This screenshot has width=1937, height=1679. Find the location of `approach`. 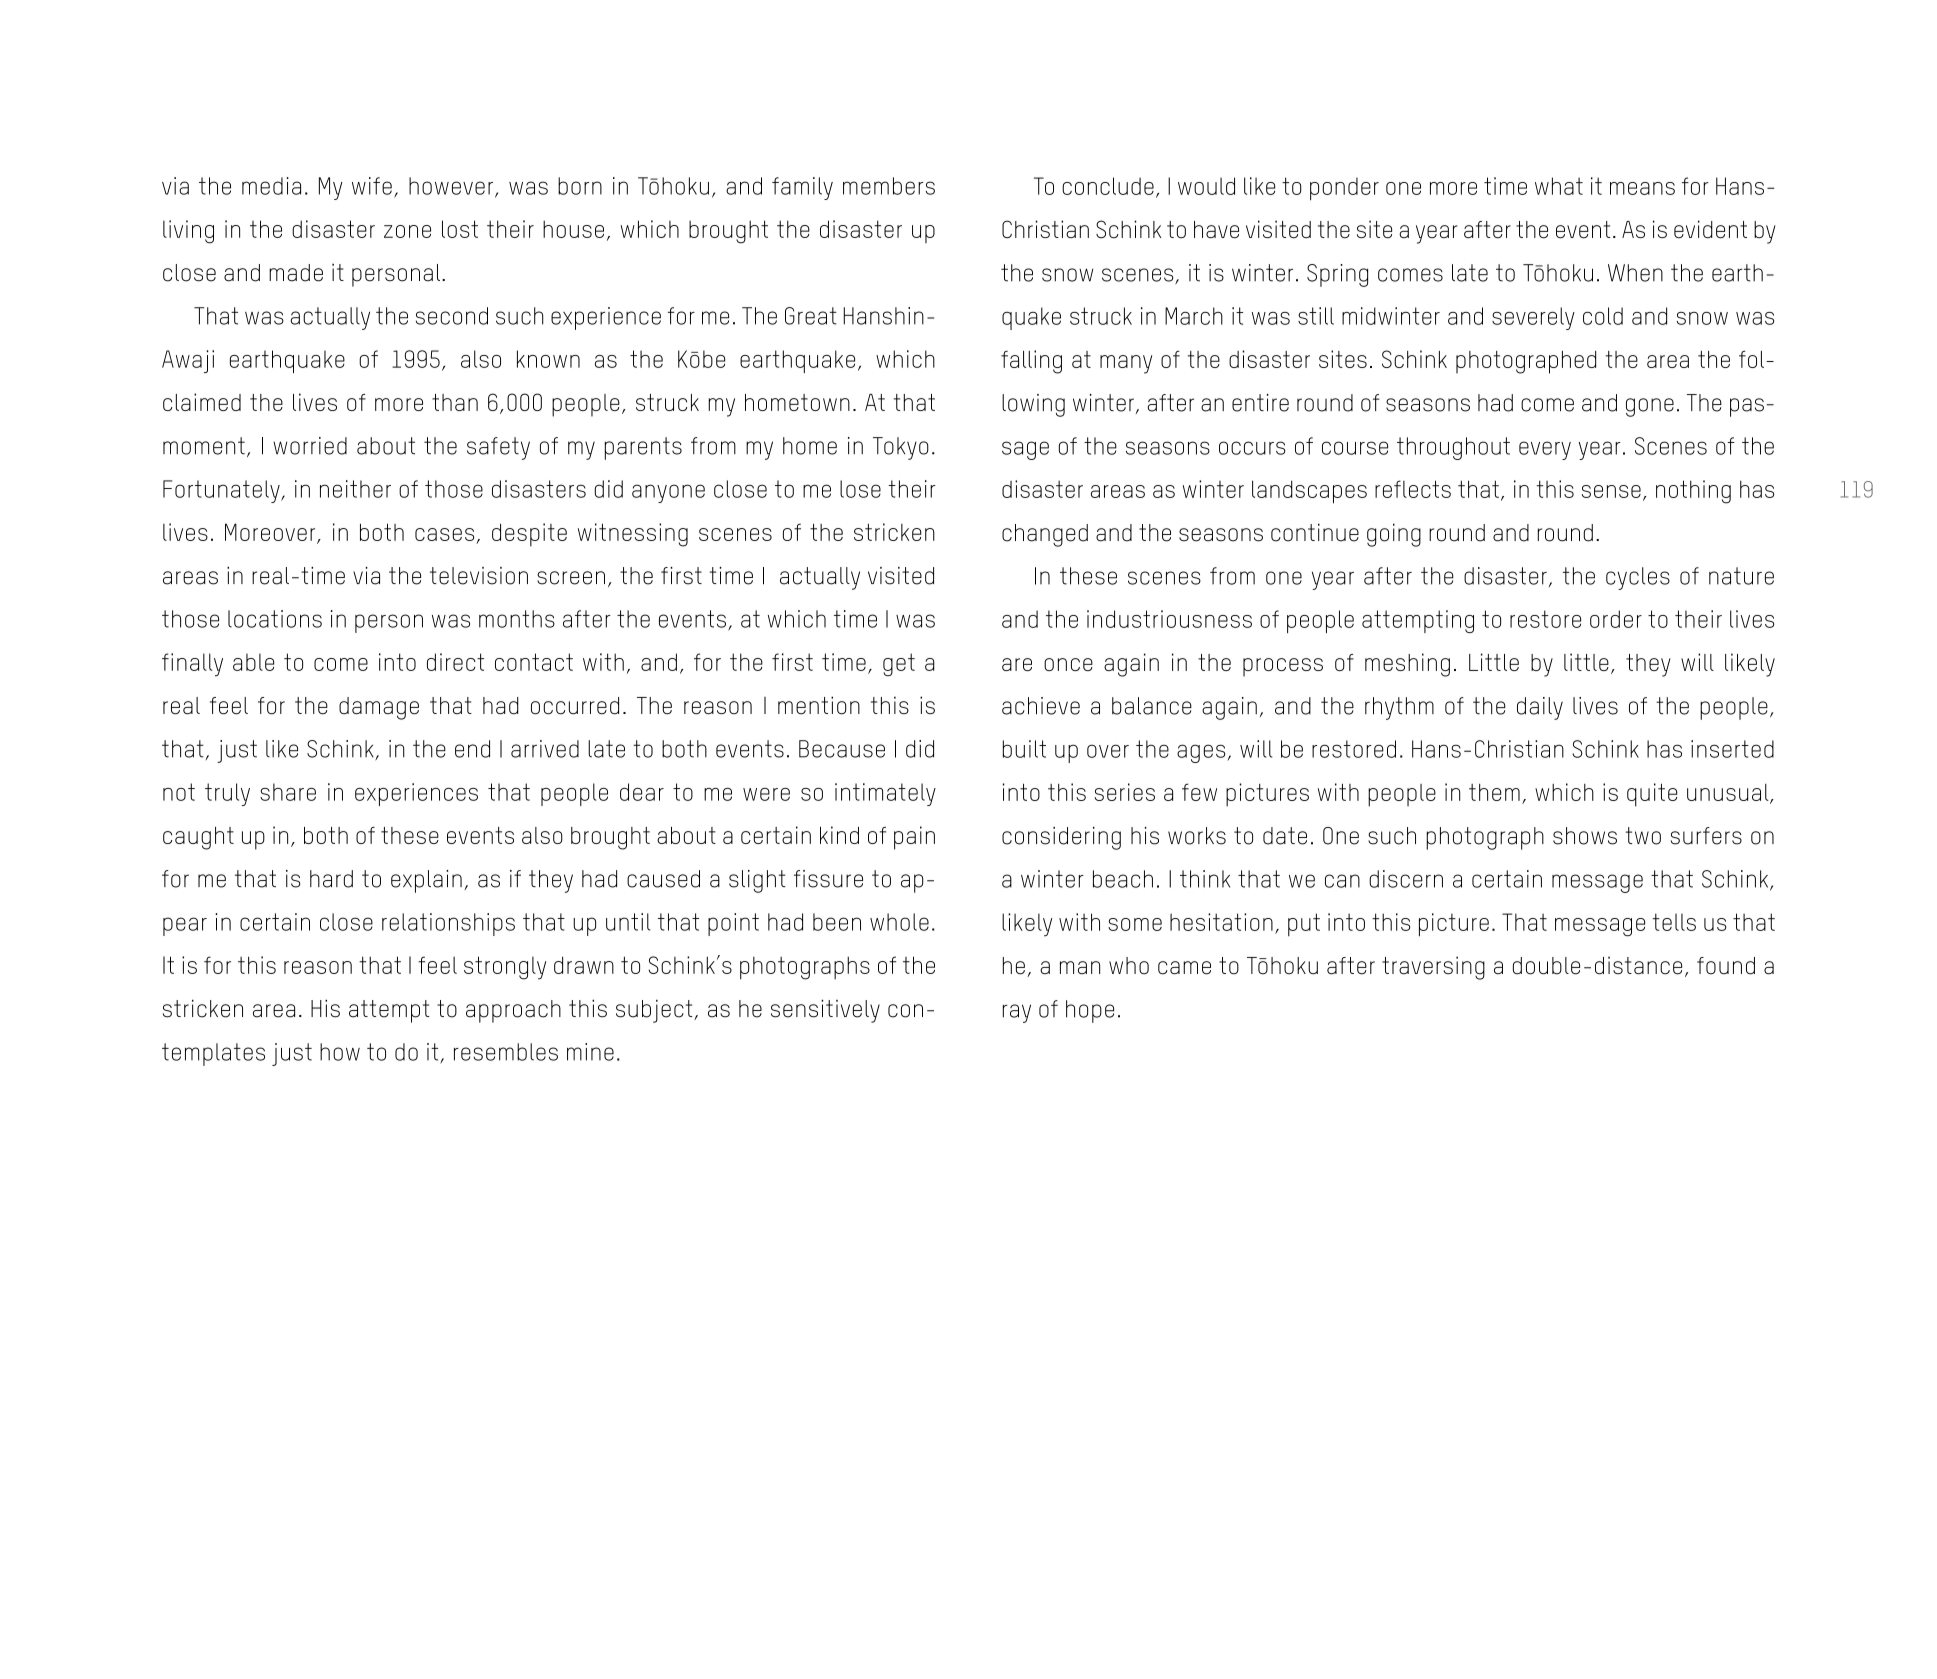

approach is located at coordinates (513, 1011).
